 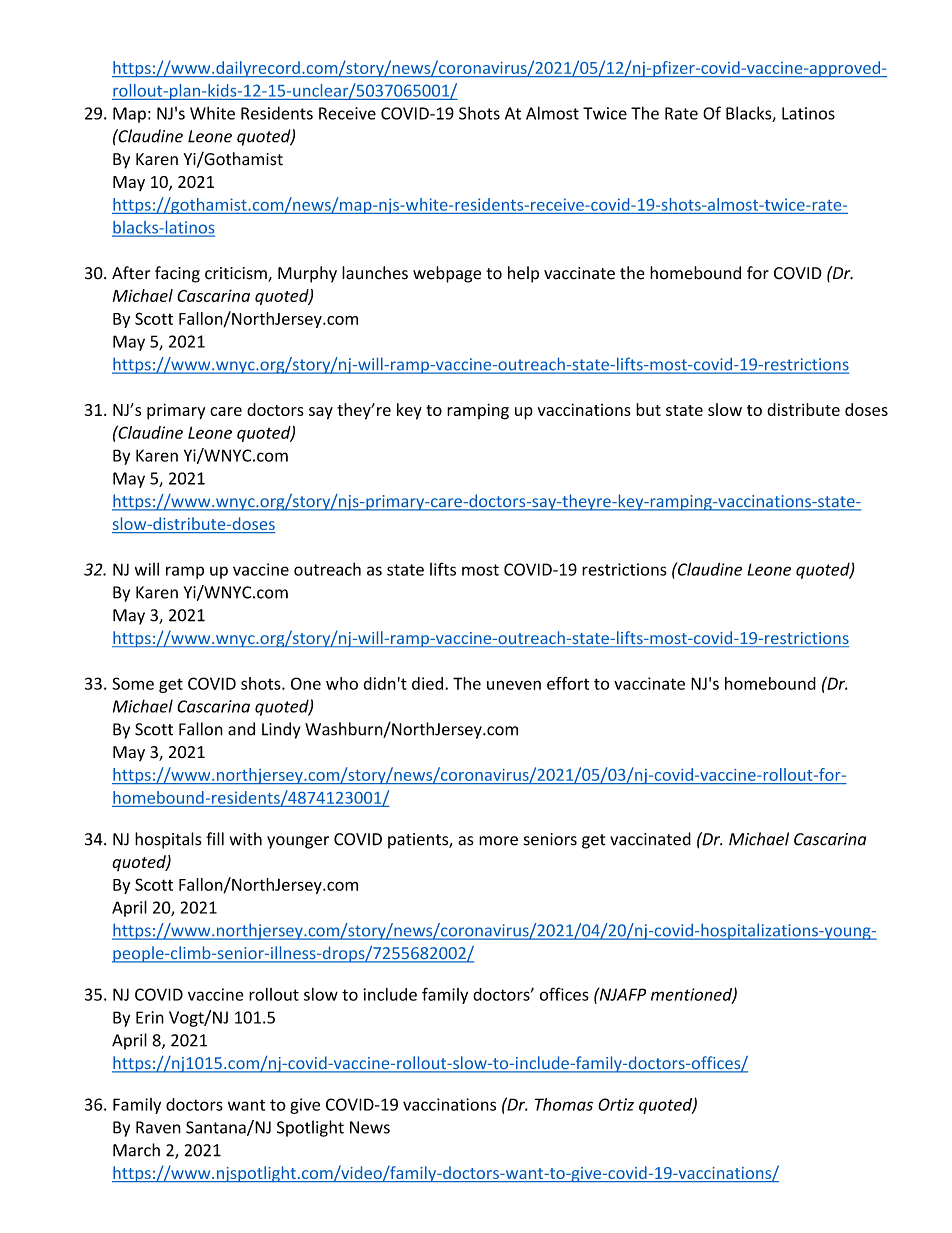 What do you see at coordinates (375, 273) in the screenshot?
I see `launches` at bounding box center [375, 273].
